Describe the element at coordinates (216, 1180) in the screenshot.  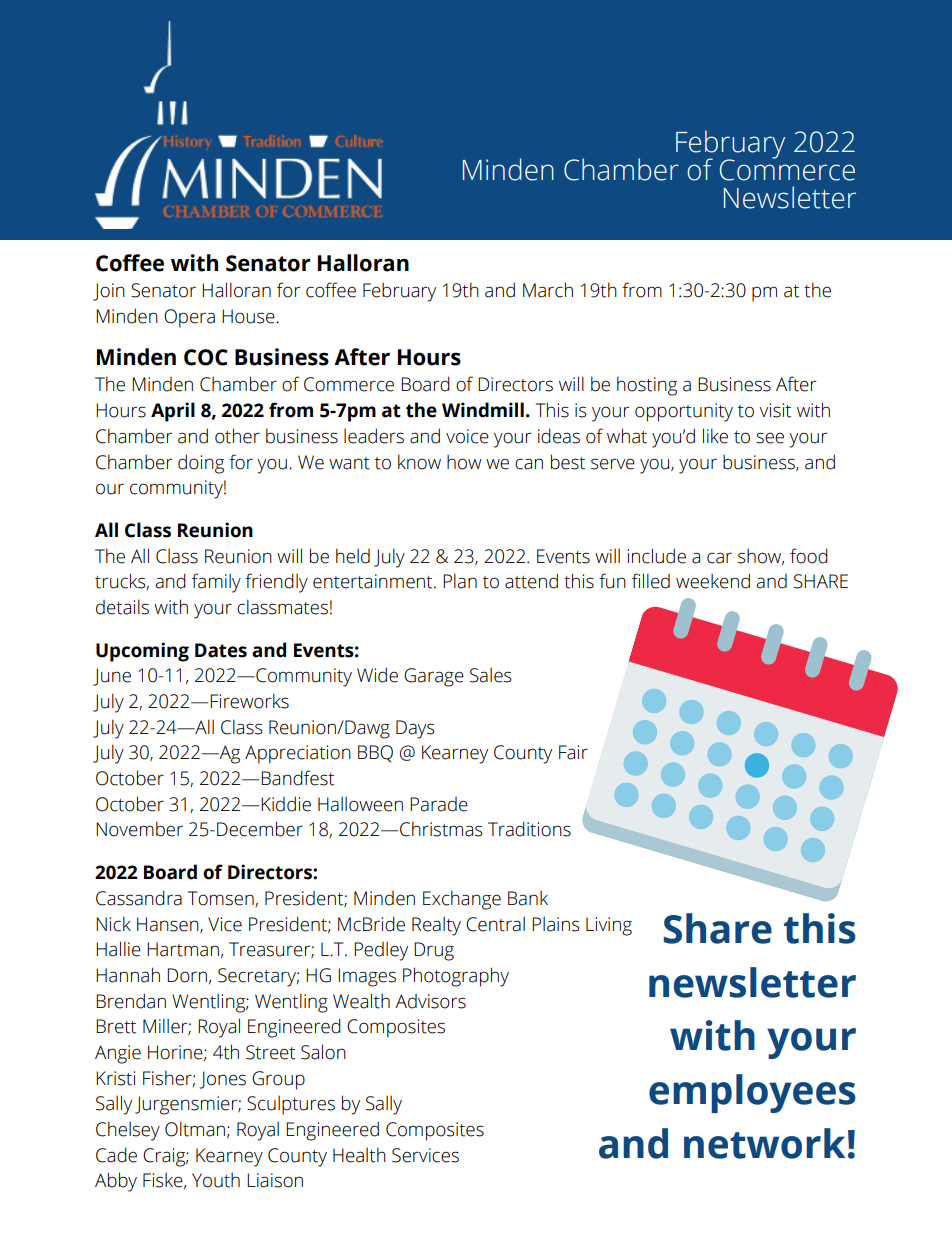
I see `Youth` at that location.
